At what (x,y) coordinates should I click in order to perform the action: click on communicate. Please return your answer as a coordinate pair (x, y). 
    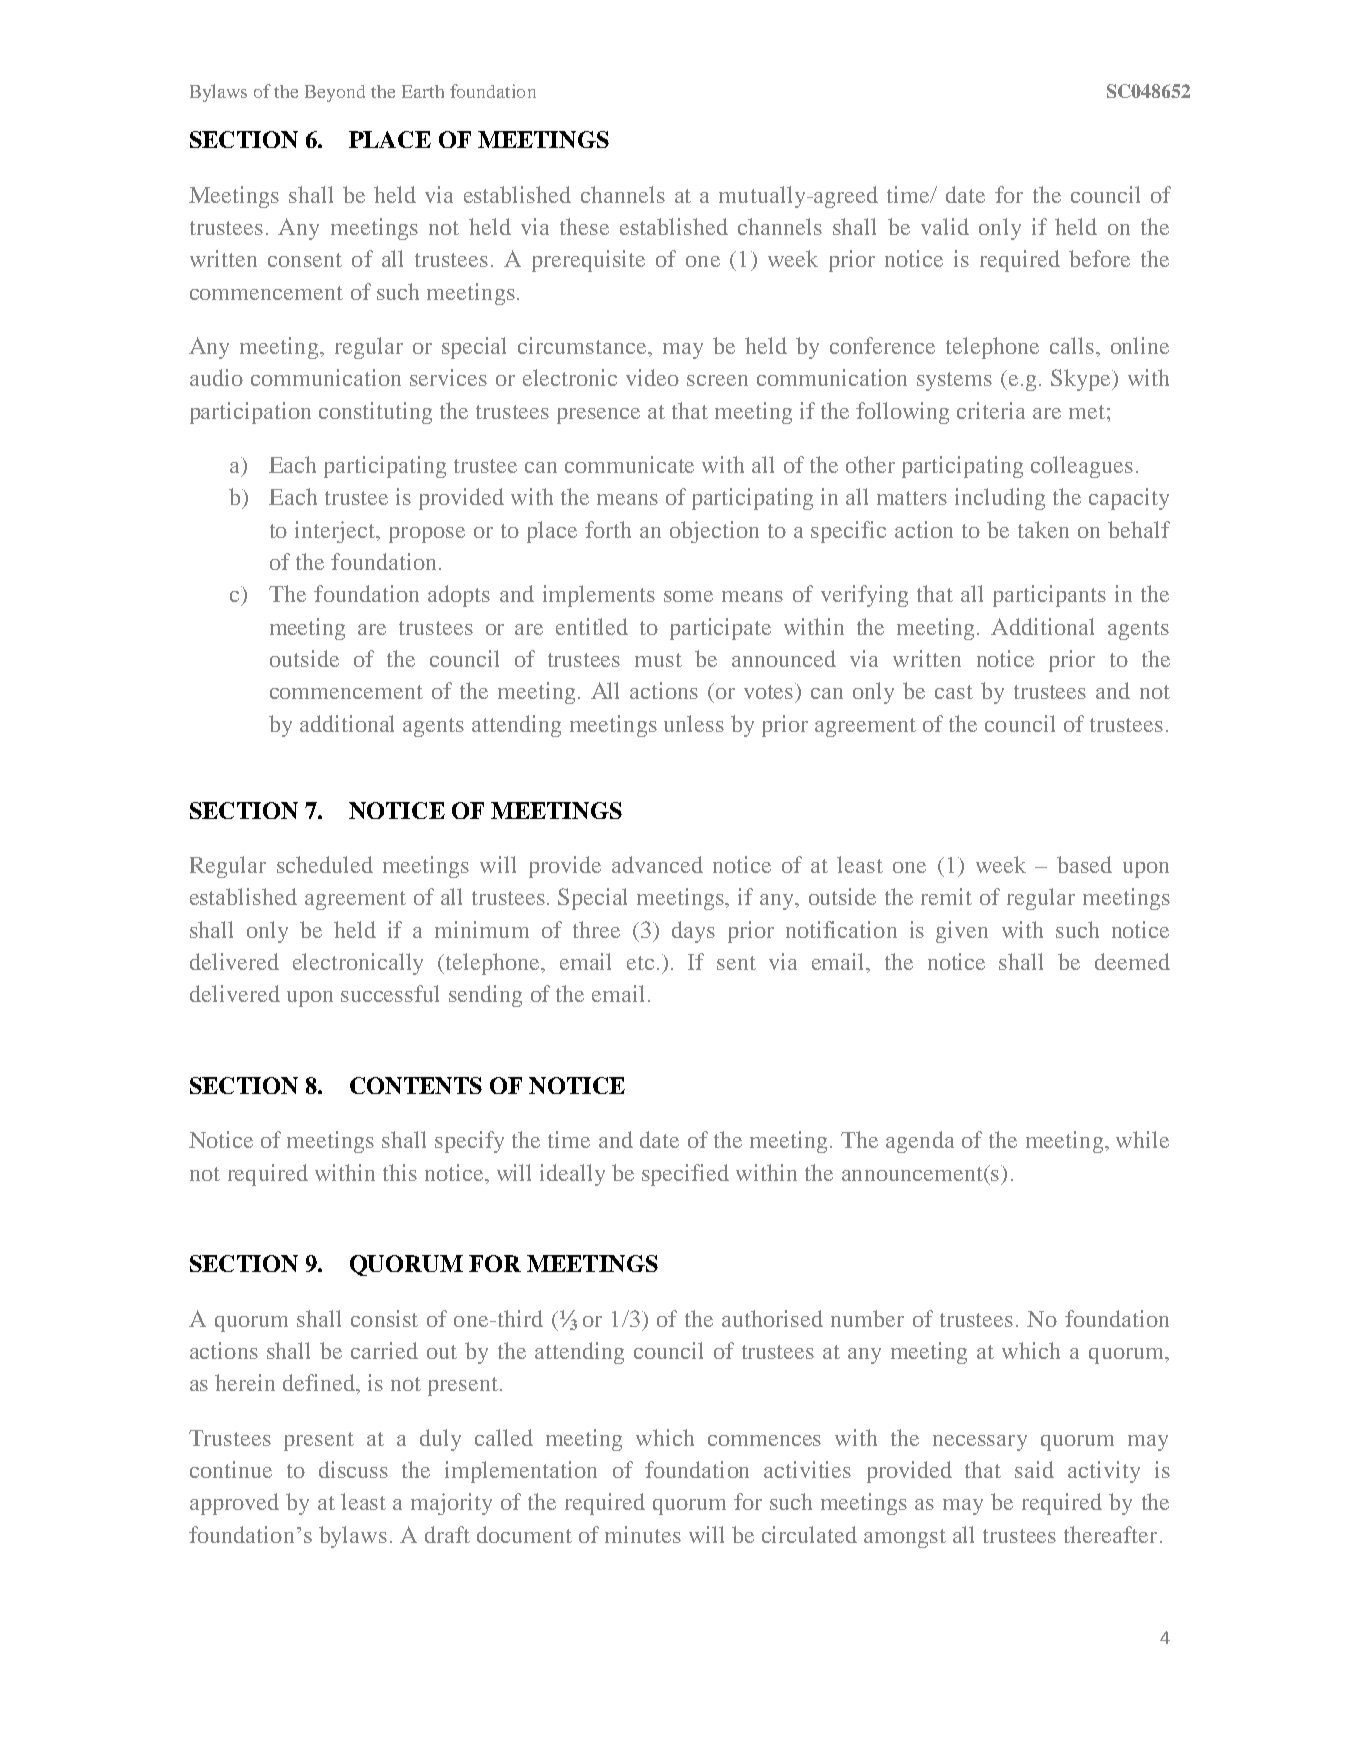
    Looking at the image, I should click on (629, 464).
